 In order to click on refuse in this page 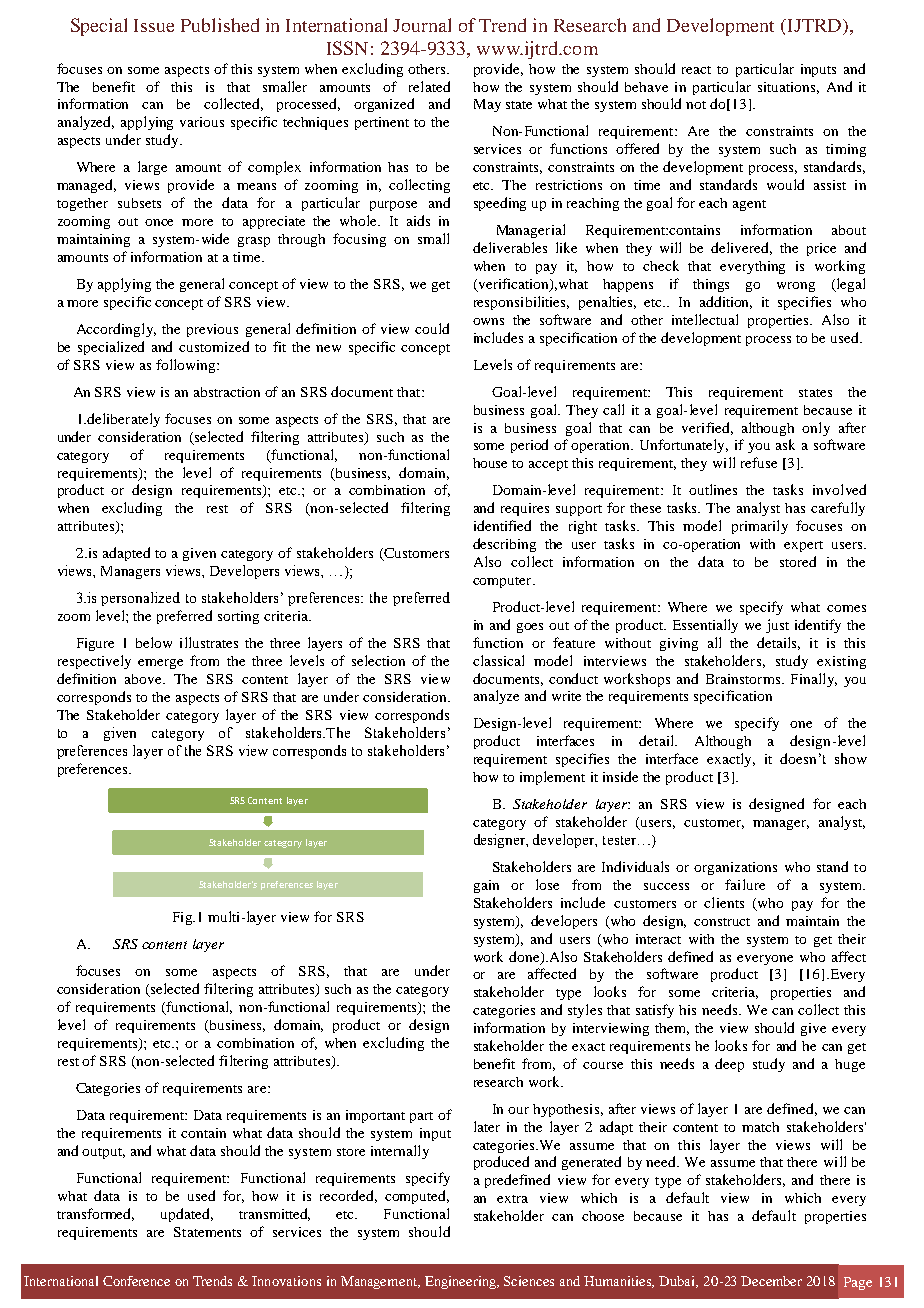, I will do `click(759, 462)`.
